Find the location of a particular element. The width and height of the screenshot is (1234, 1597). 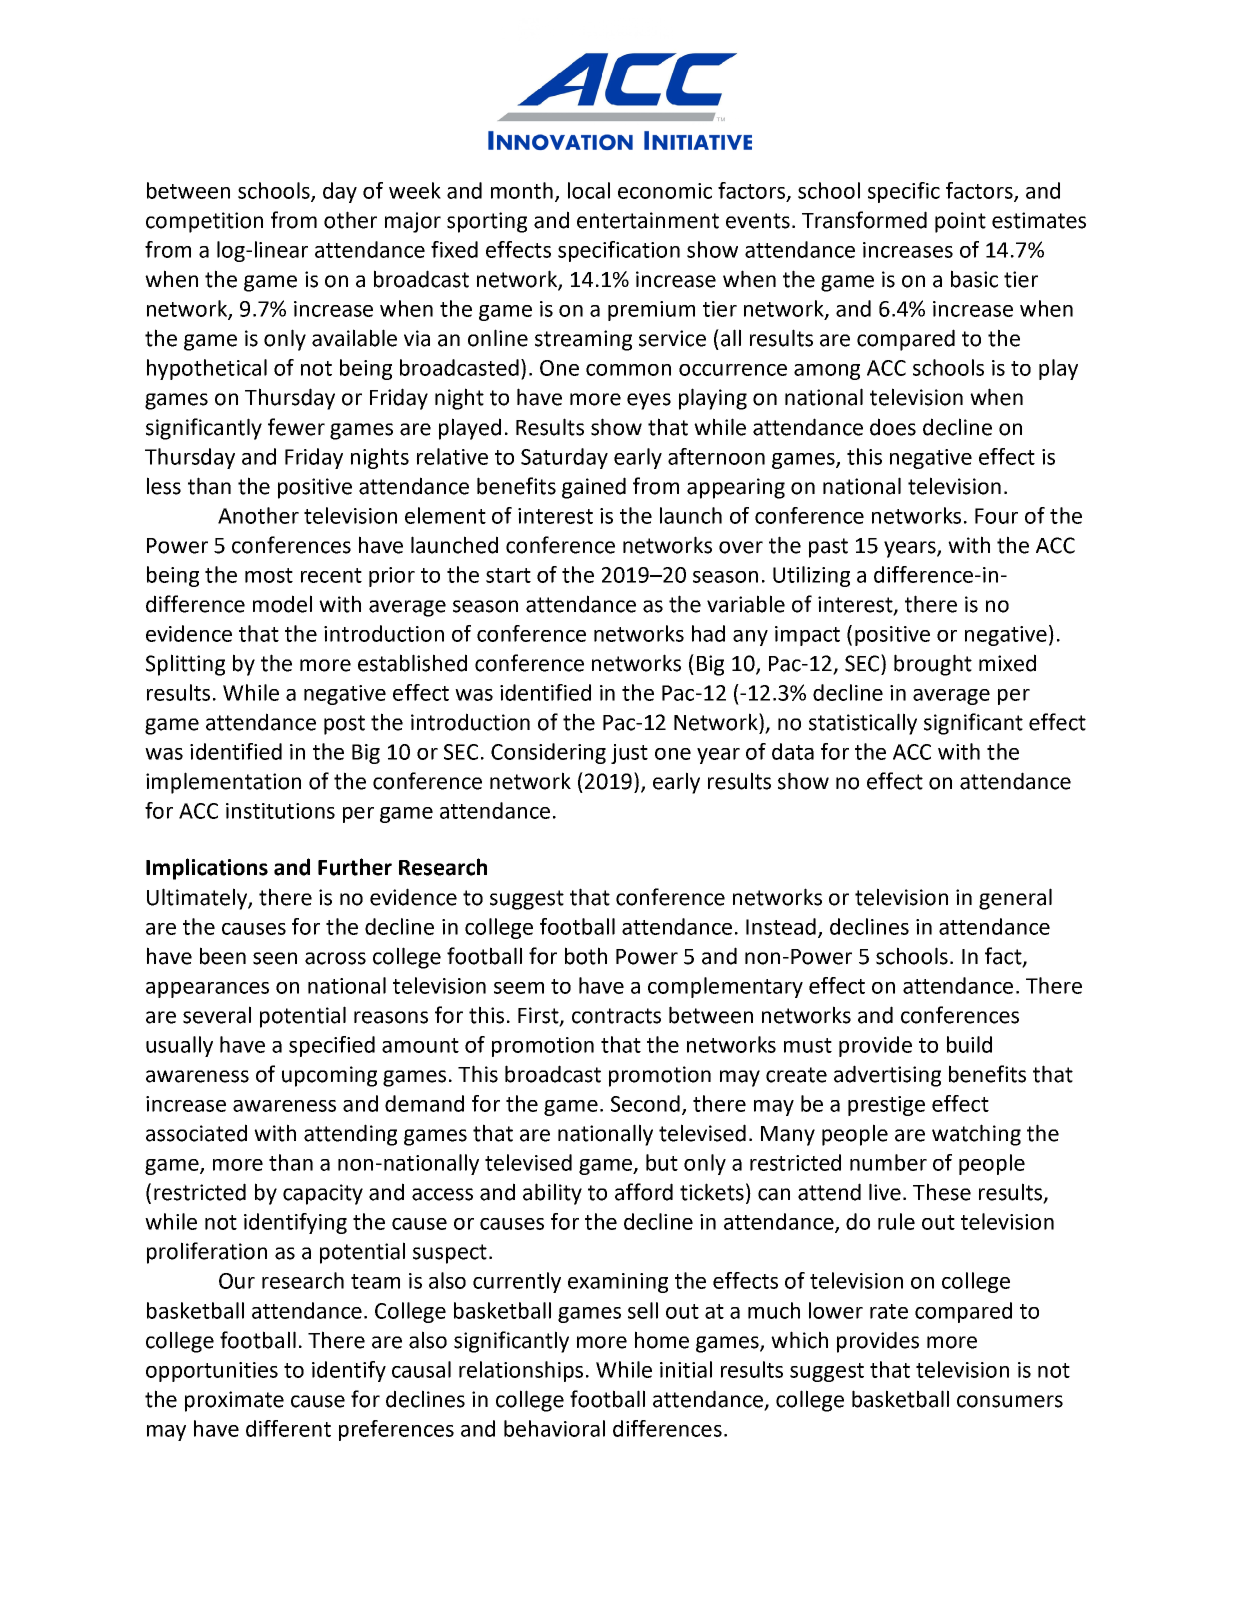

entertainment is located at coordinates (648, 220).
